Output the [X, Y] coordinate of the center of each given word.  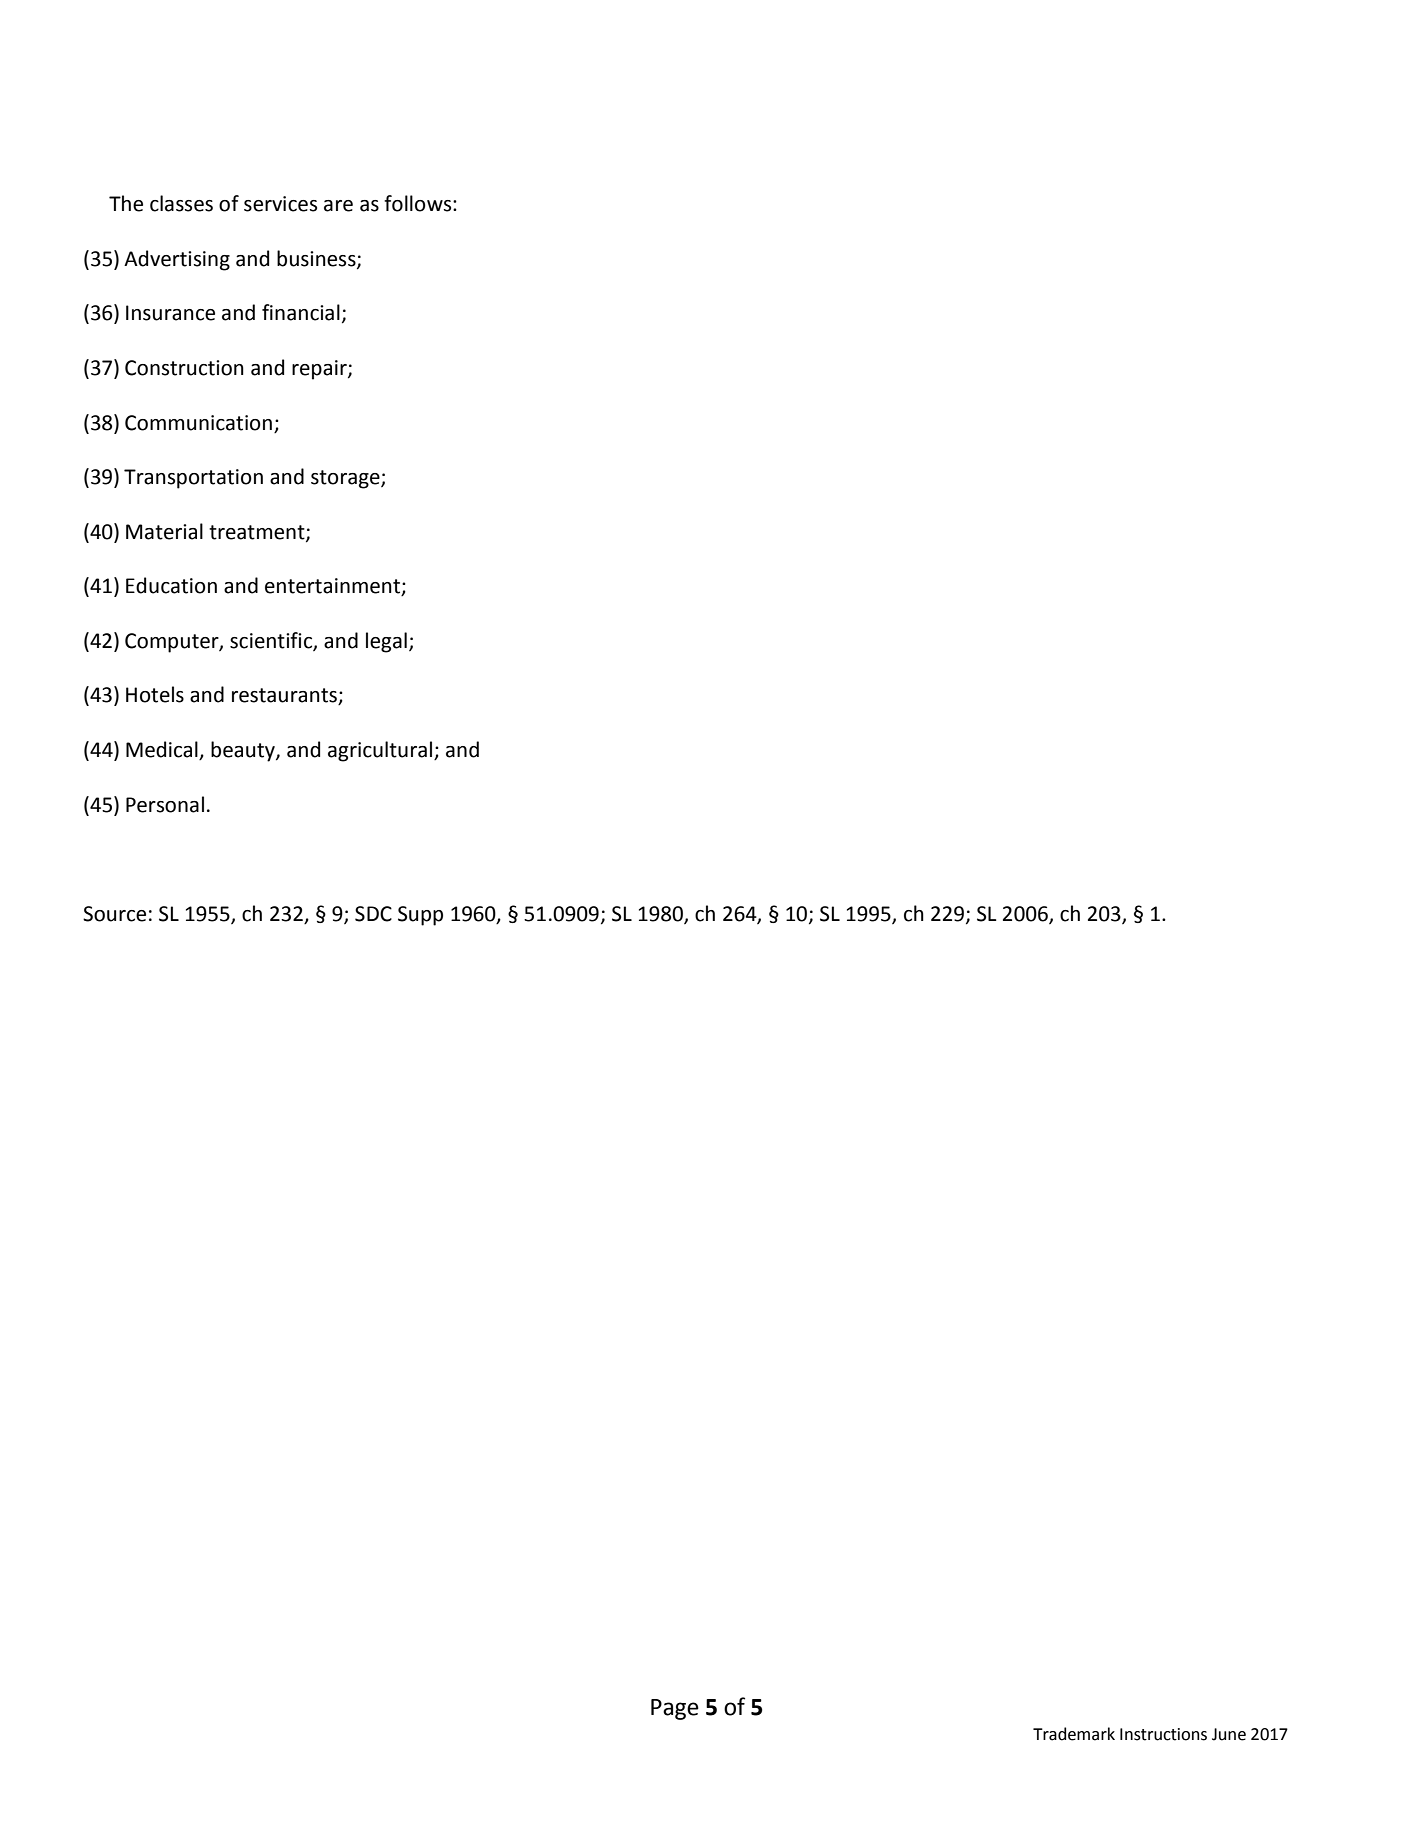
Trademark [1074, 1734]
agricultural [381, 751]
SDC [373, 914]
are [338, 206]
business [317, 259]
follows [419, 203]
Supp [420, 916]
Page [675, 1709]
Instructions [1163, 1734]
